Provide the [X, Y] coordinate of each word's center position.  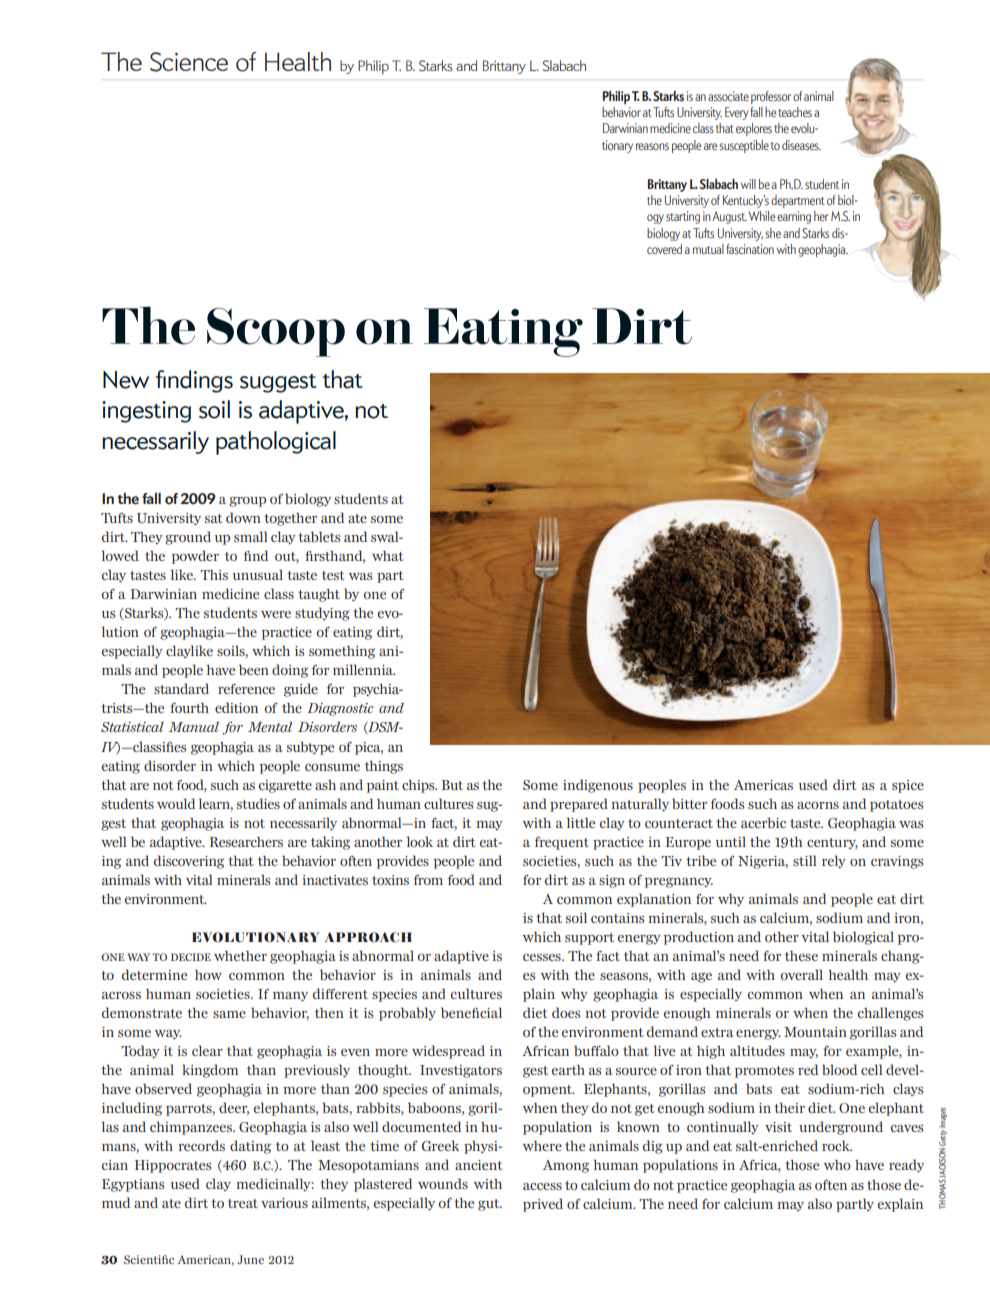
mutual [708, 249]
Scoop [276, 332]
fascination [750, 249]
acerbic [763, 822]
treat [243, 1203]
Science [189, 62]
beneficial [471, 1012]
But [452, 785]
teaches [795, 112]
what [387, 556]
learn [216, 804]
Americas [763, 785]
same [229, 1014]
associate [728, 96]
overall [802, 974]
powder [195, 557]
